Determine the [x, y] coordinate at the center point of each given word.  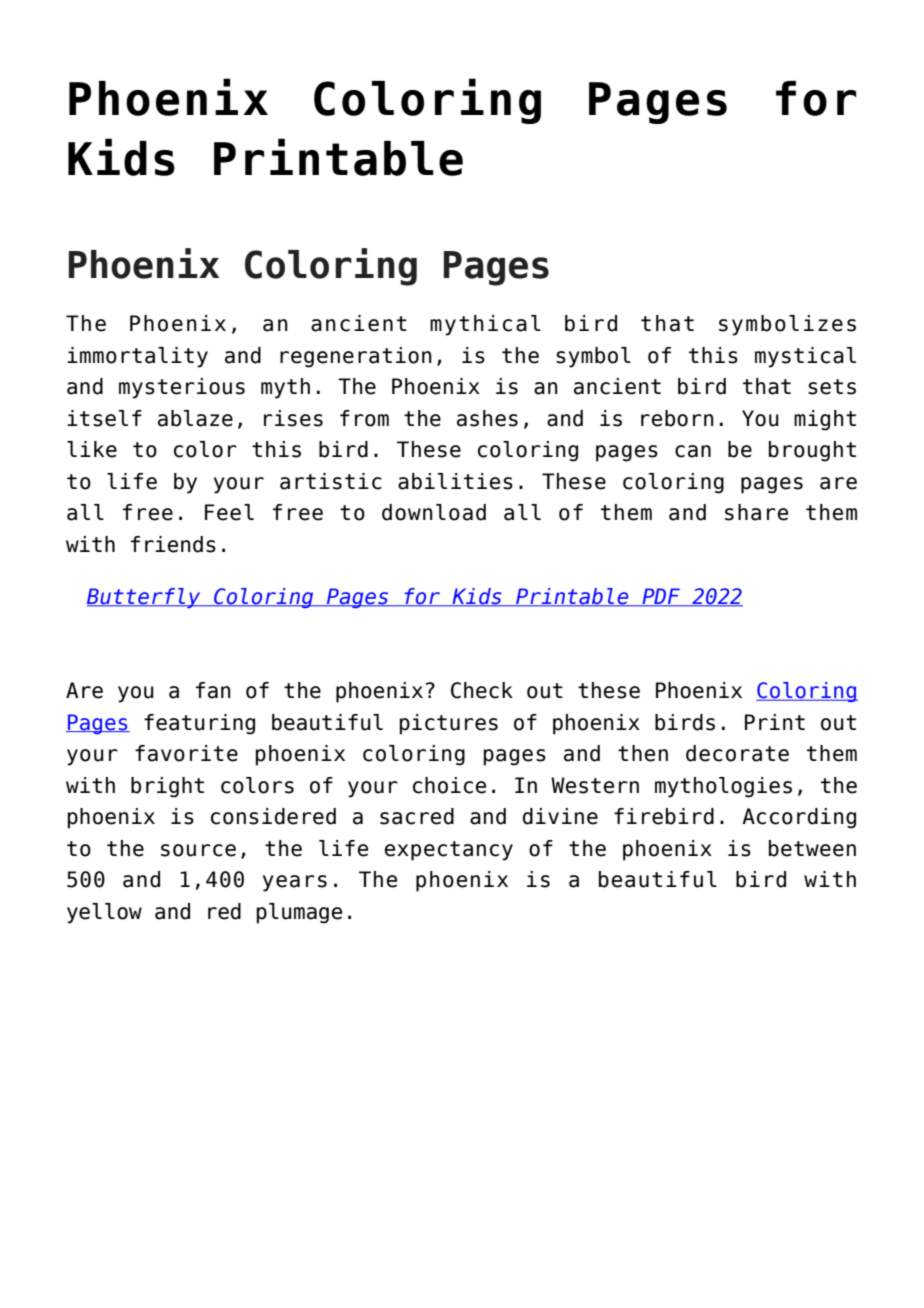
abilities [455, 481]
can [693, 451]
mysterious [182, 388]
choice [449, 785]
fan [213, 690]
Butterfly [145, 598]
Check [482, 690]
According [799, 818]
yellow [104, 913]
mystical [805, 357]
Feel [229, 512]
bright [167, 787]
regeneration [356, 357]
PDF [661, 597]
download [434, 512]
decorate [737, 753]
